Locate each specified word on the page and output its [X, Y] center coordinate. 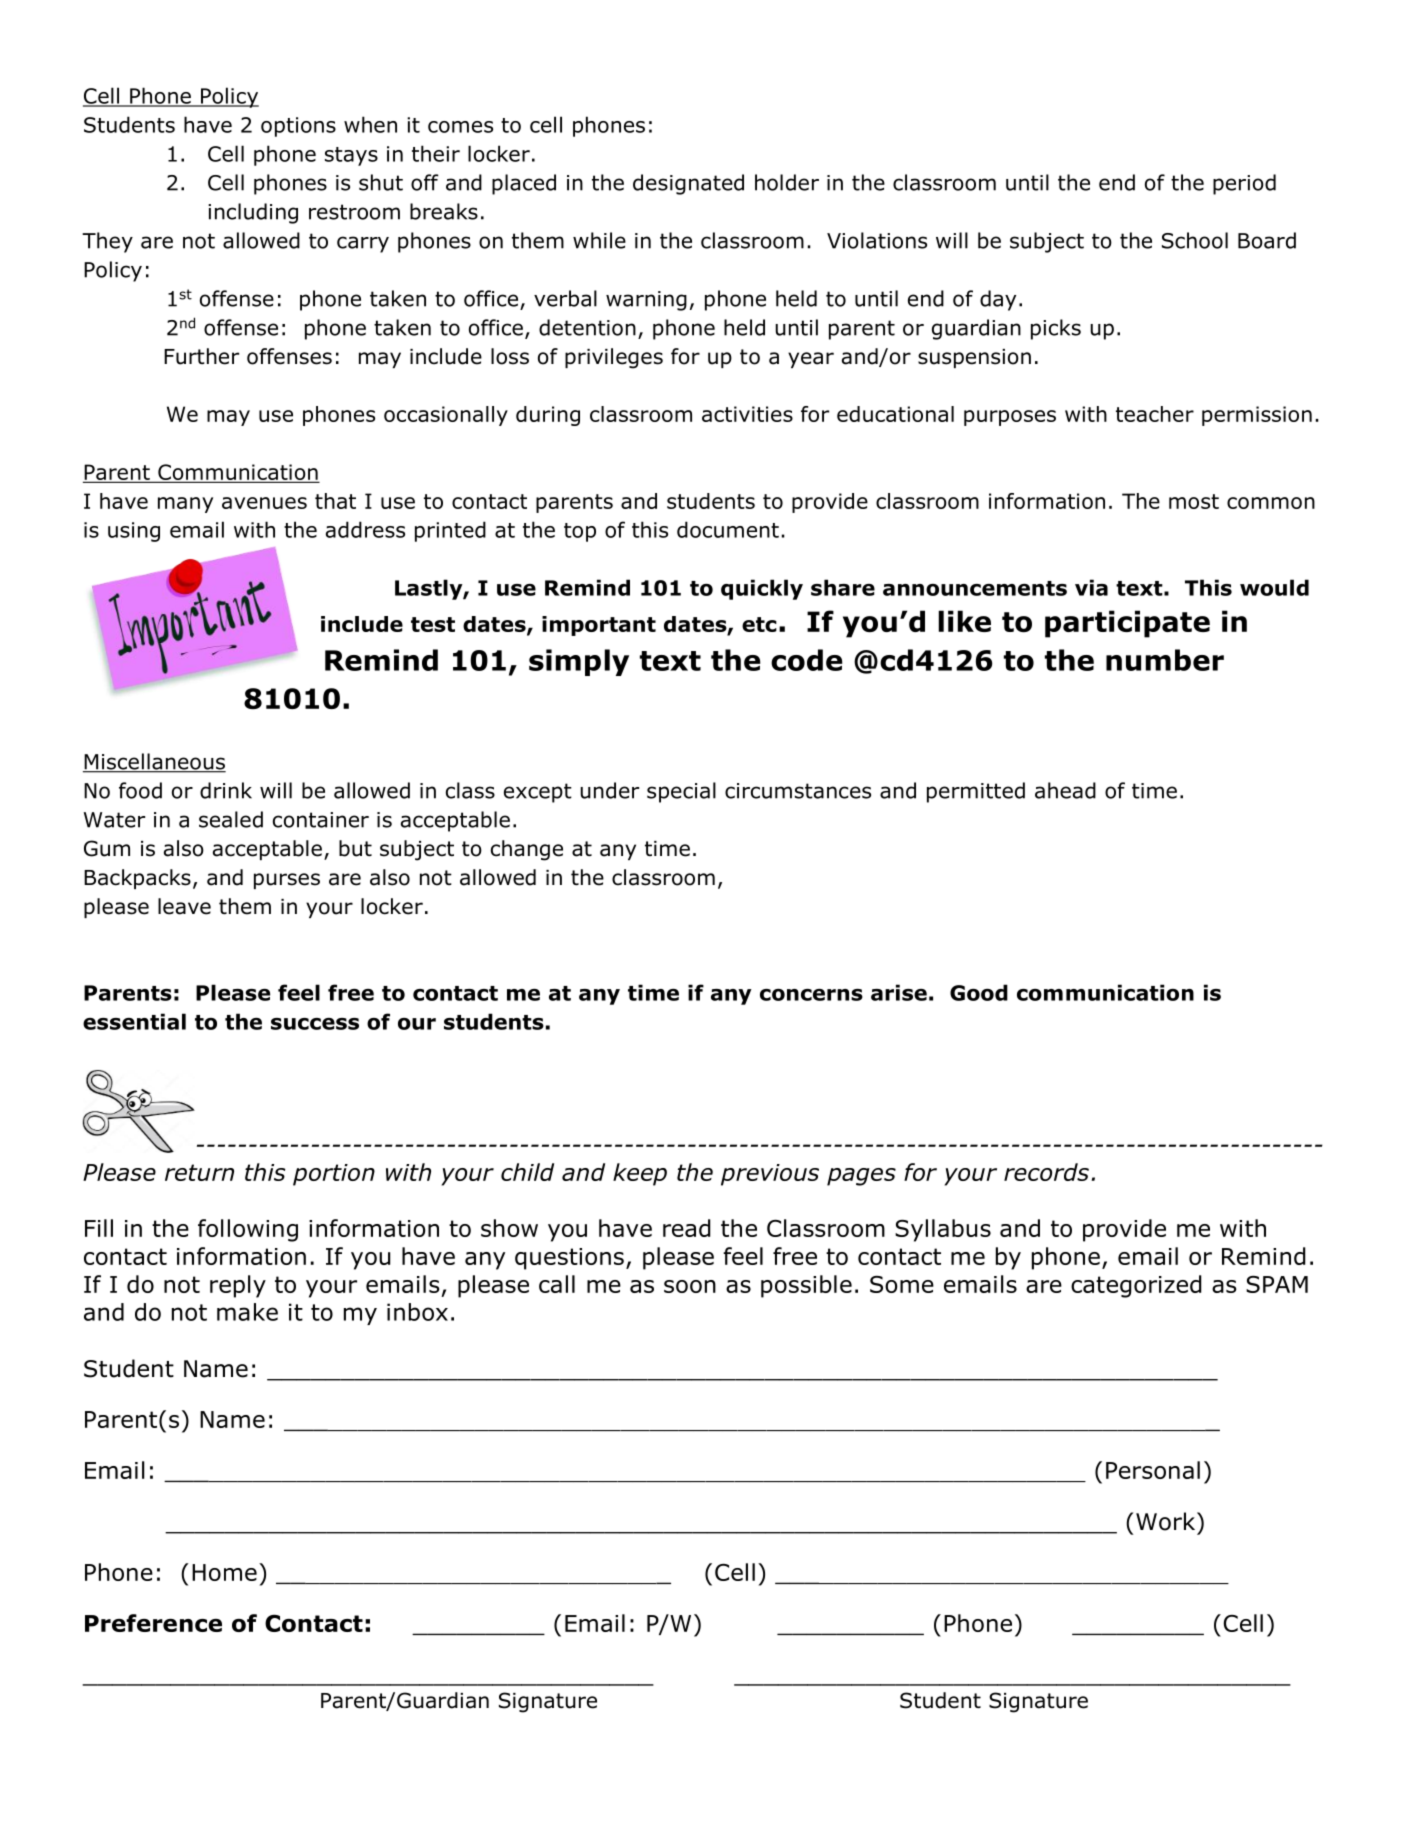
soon [690, 1286]
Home [224, 1572]
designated [688, 184]
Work [1167, 1521]
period [1244, 184]
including [253, 213]
